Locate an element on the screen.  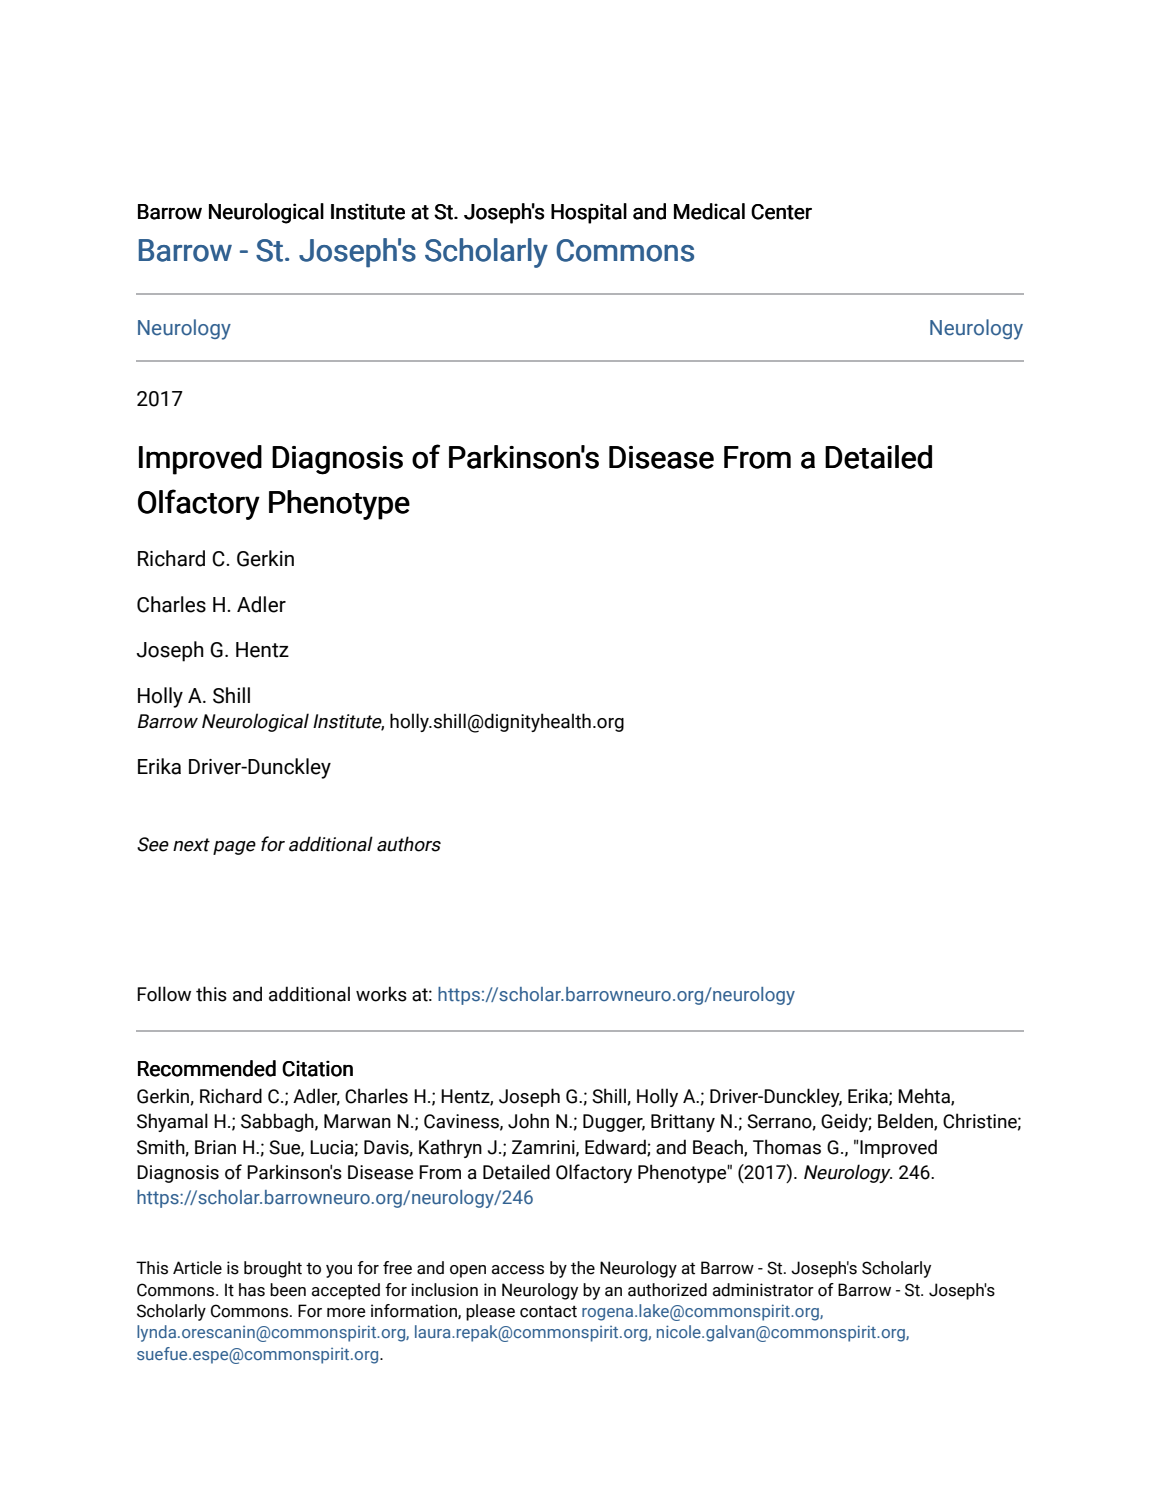
John is located at coordinates (528, 1121).
